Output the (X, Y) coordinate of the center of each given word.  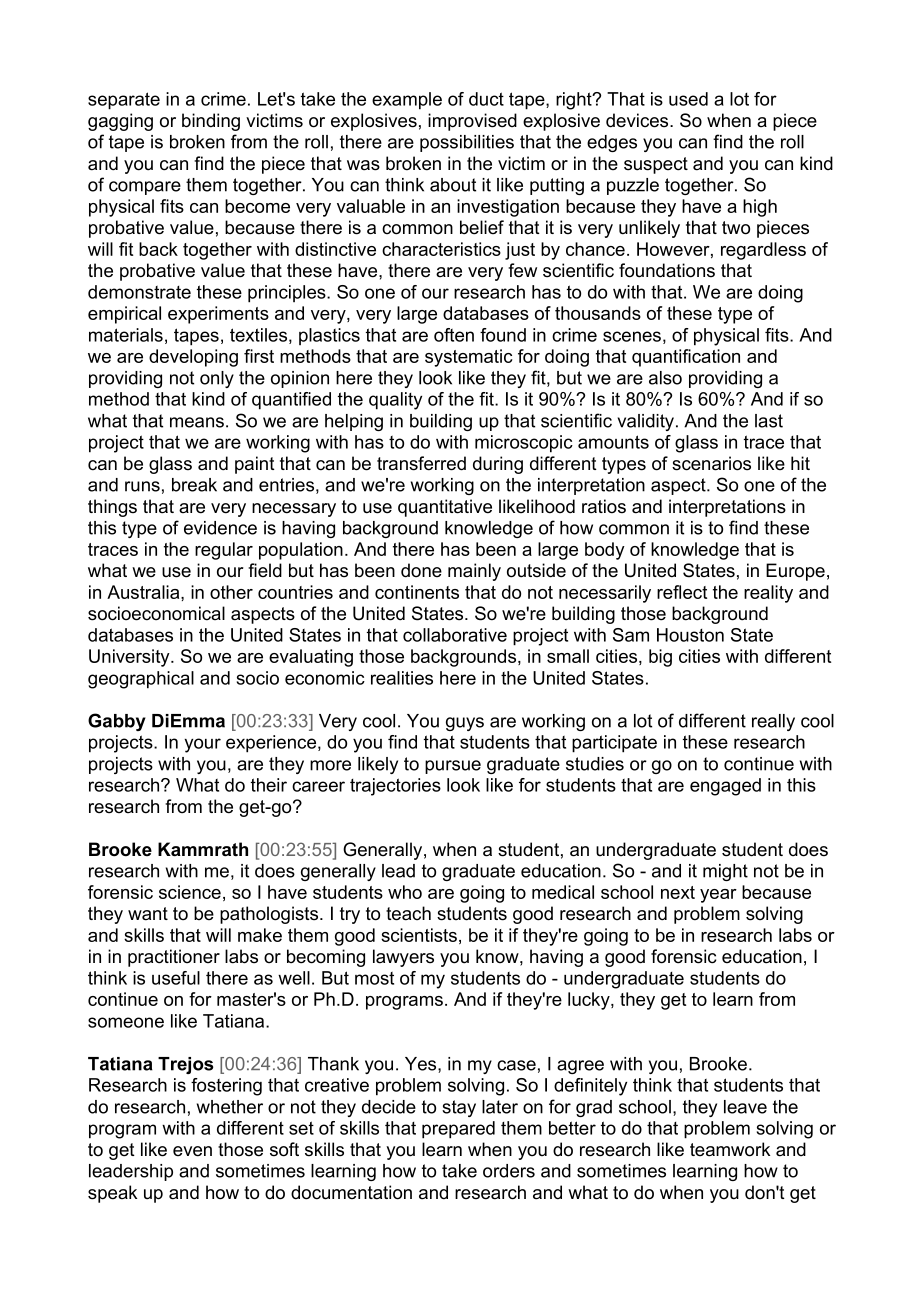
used (688, 99)
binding (211, 122)
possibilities (467, 143)
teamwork (730, 1149)
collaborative (455, 635)
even (192, 1151)
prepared (458, 1130)
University (130, 658)
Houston (690, 635)
